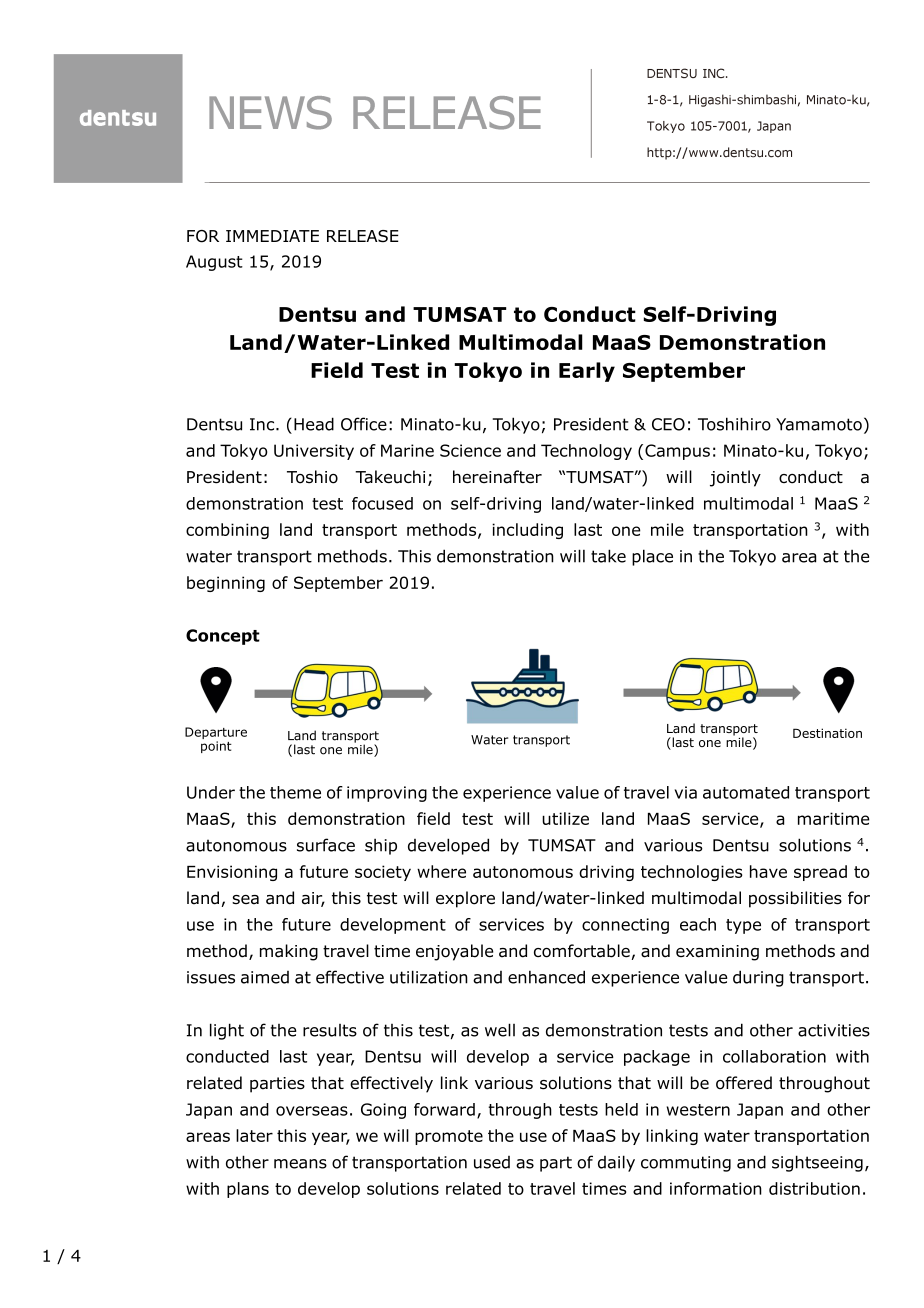 Image resolution: width=924 pixels, height=1308 pixels. I want to click on point, so click(216, 747).
